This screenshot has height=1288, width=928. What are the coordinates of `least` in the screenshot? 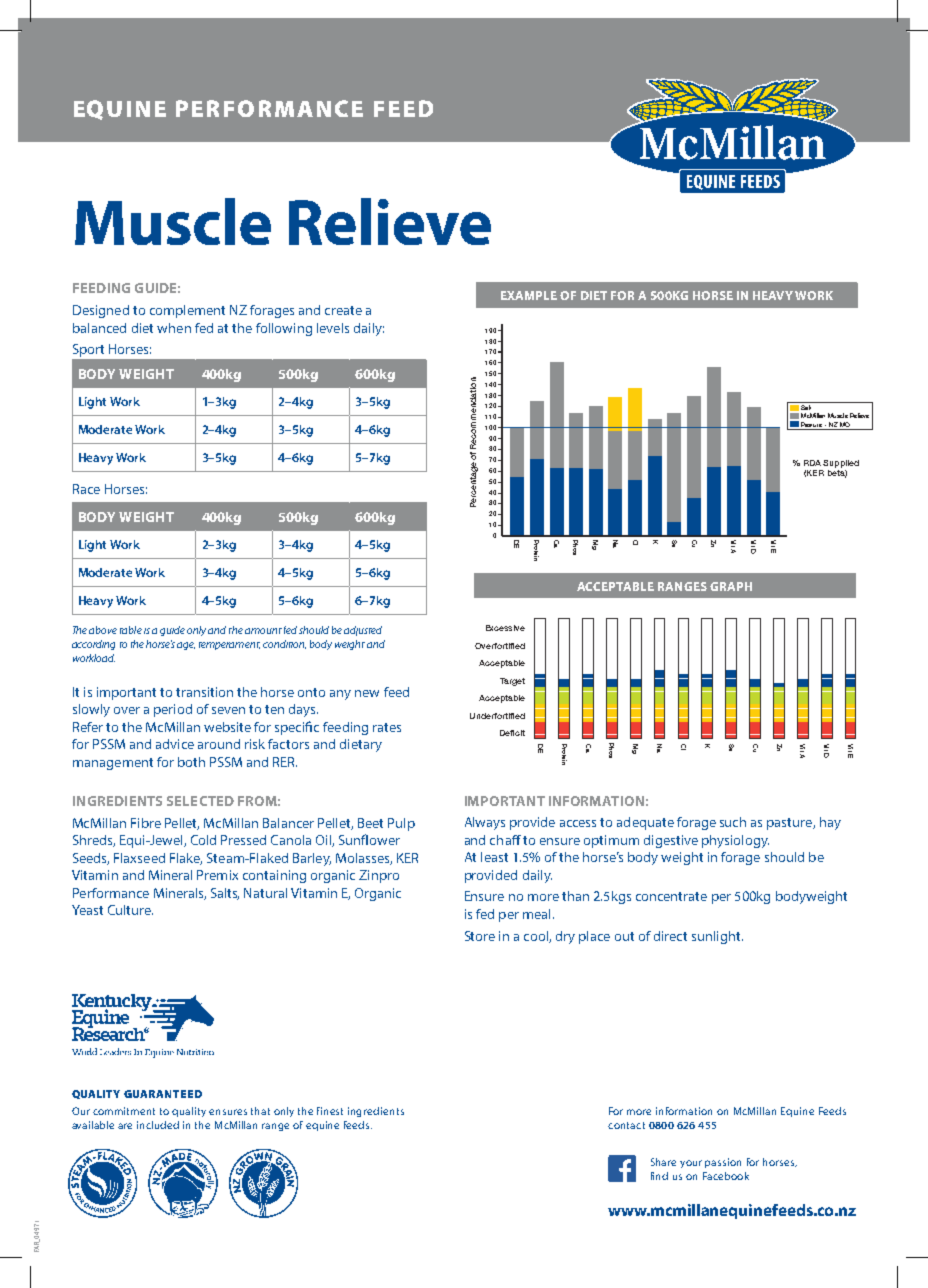 It's located at (494, 857).
